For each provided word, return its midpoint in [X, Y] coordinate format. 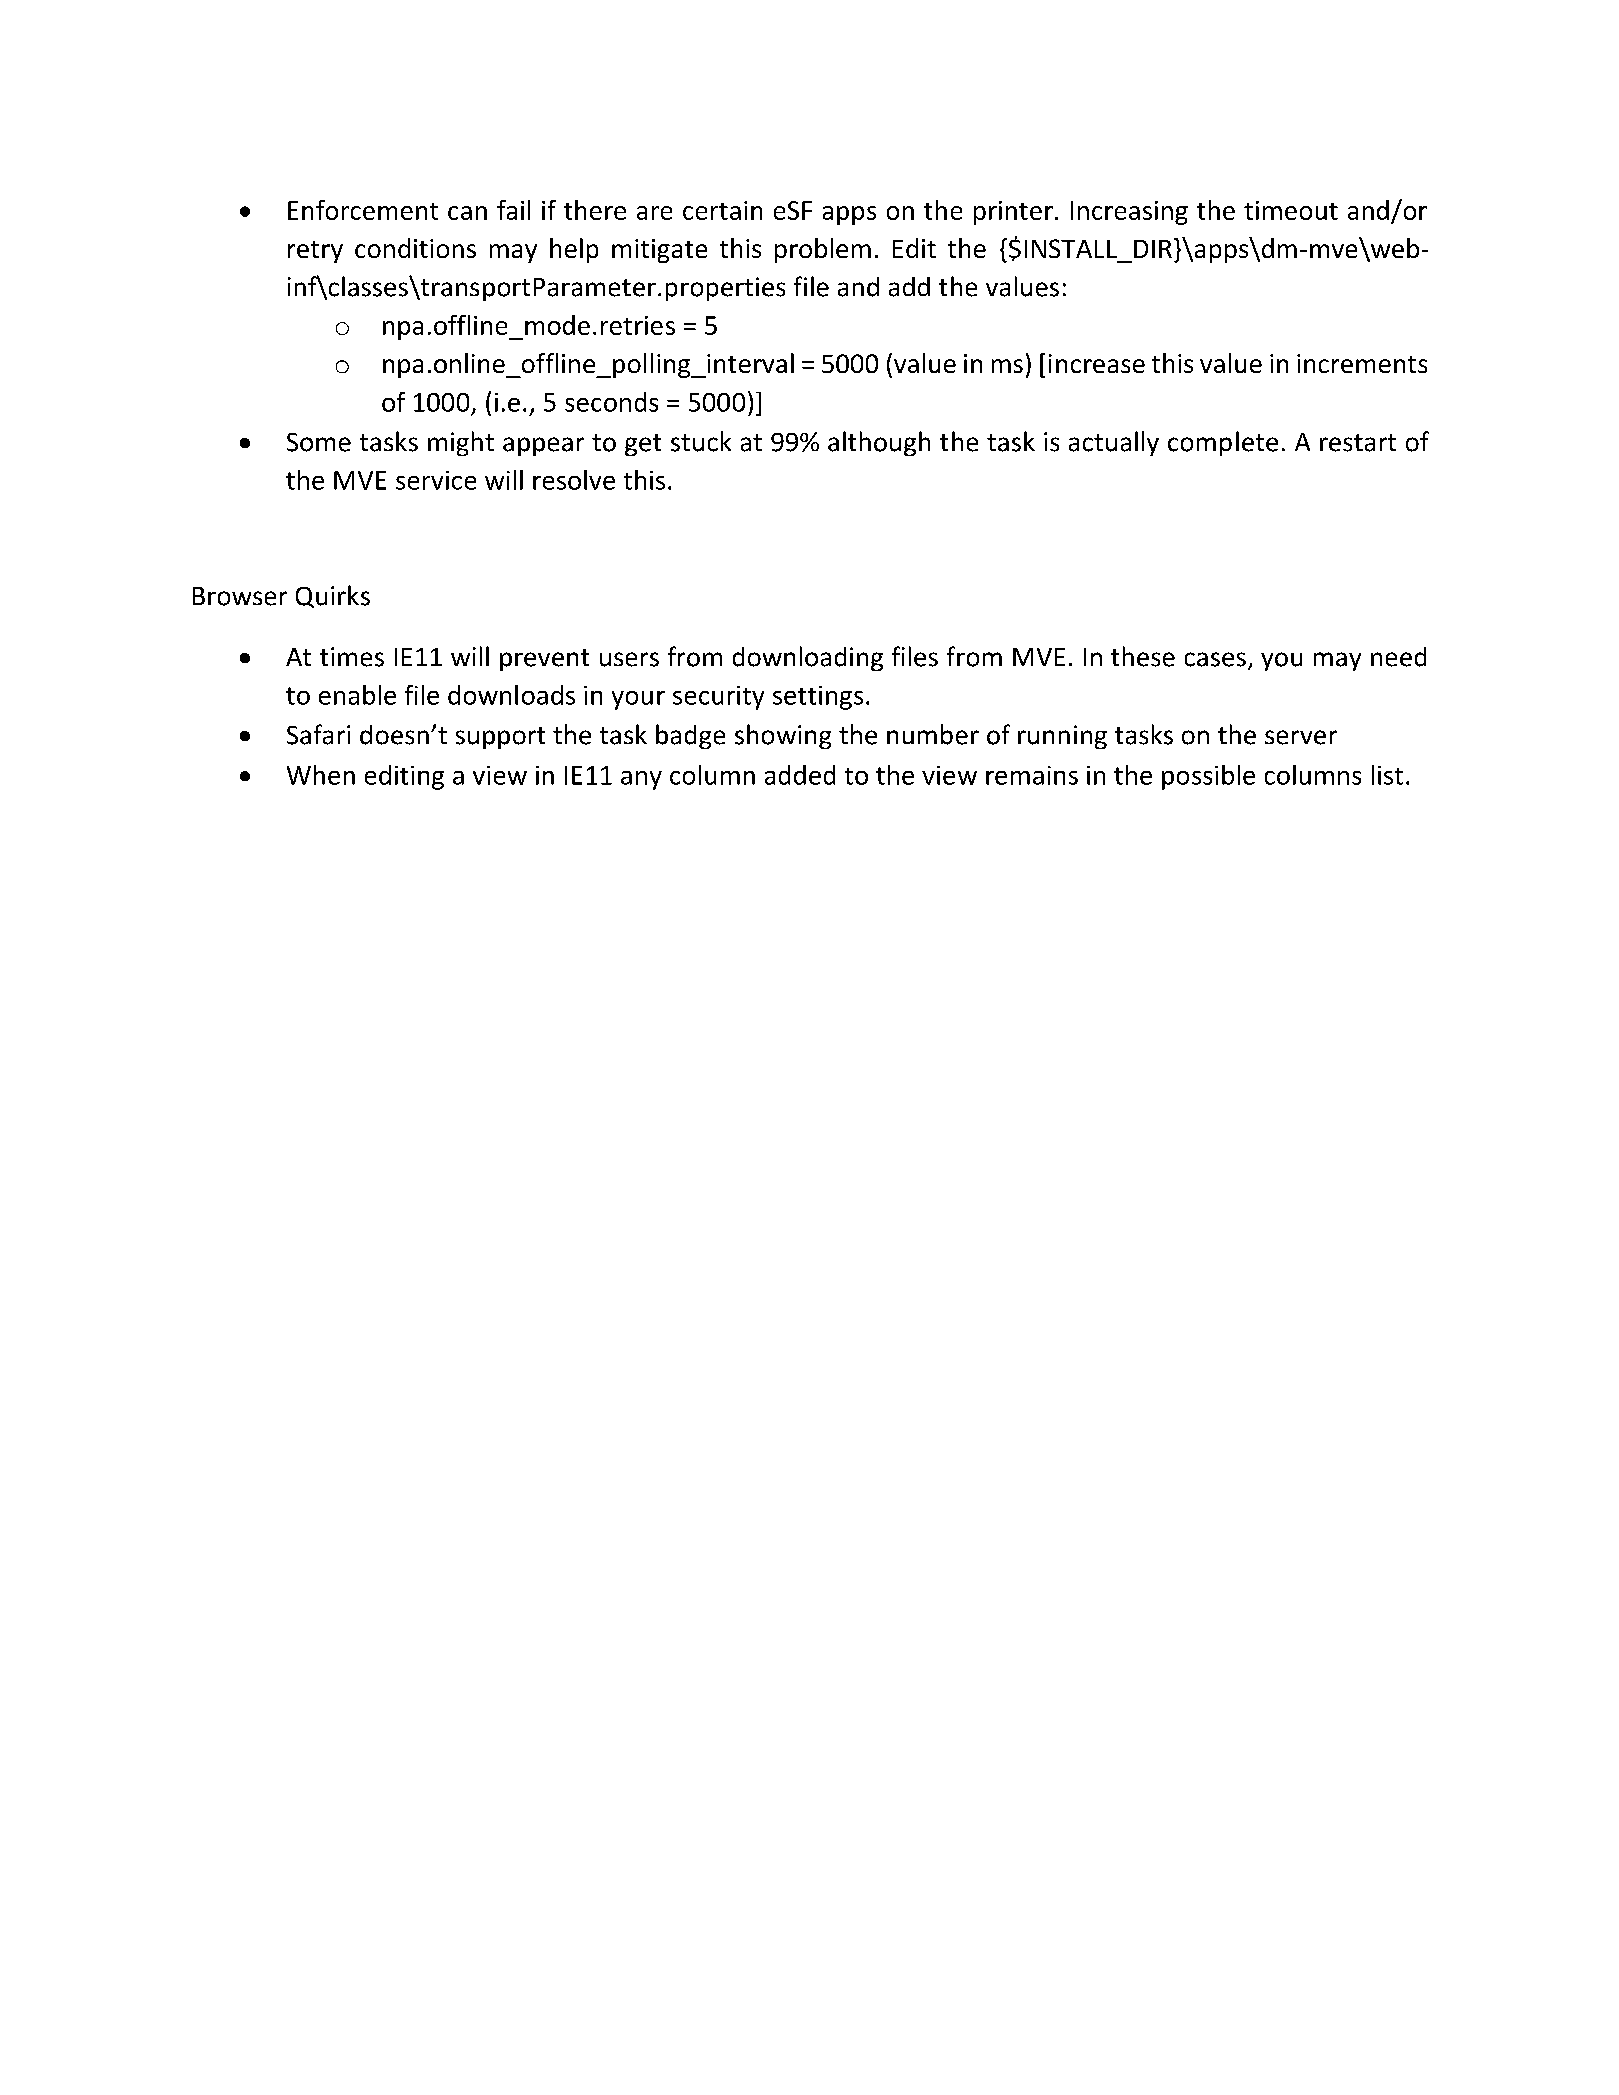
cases [1215, 659]
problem [823, 250]
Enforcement [363, 210]
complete [1223, 443]
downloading [808, 658]
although [879, 443]
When [321, 775]
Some [319, 442]
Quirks [333, 596]
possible [1208, 777]
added [800, 775]
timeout [1291, 210]
